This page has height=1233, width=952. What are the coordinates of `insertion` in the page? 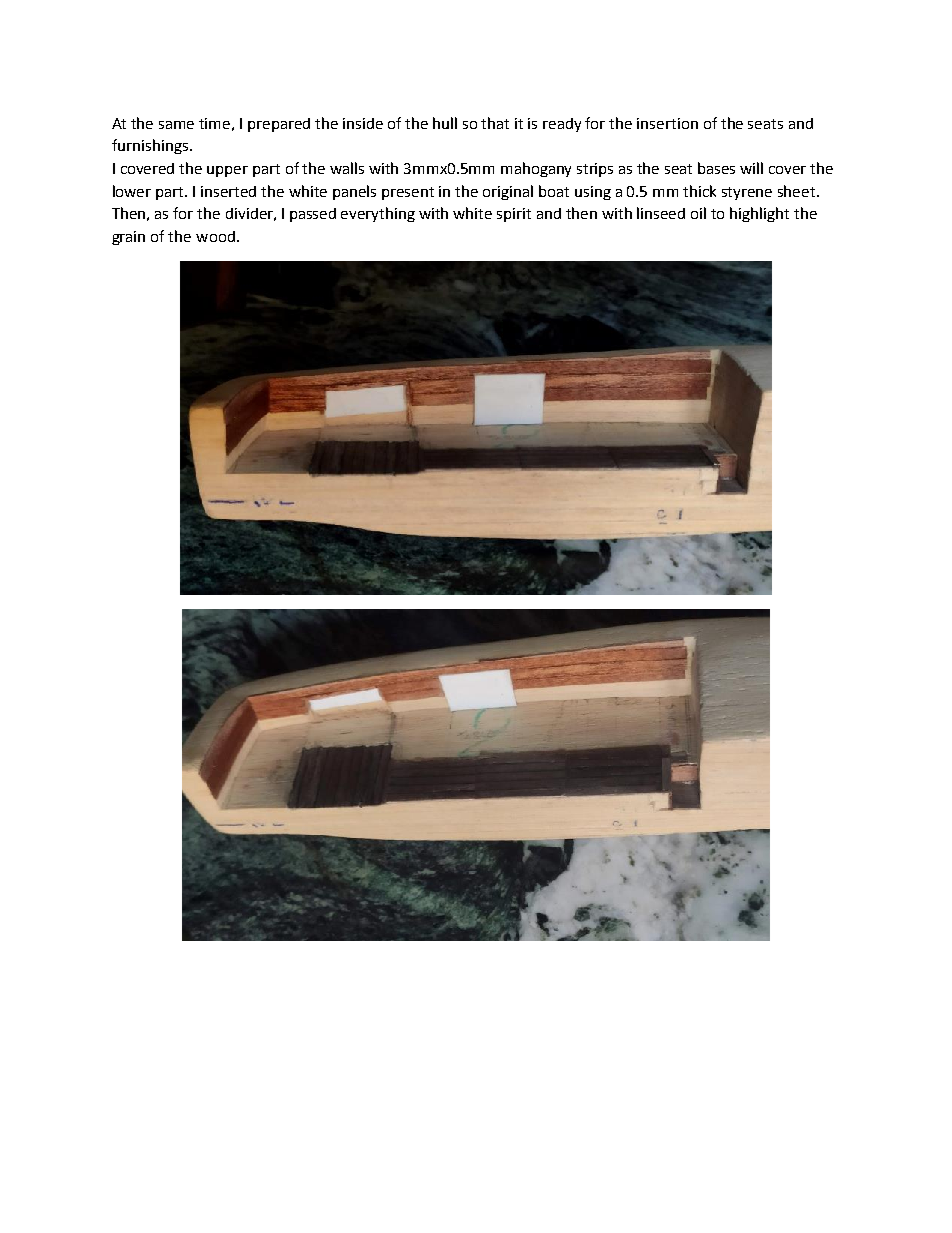 It's located at (667, 123).
